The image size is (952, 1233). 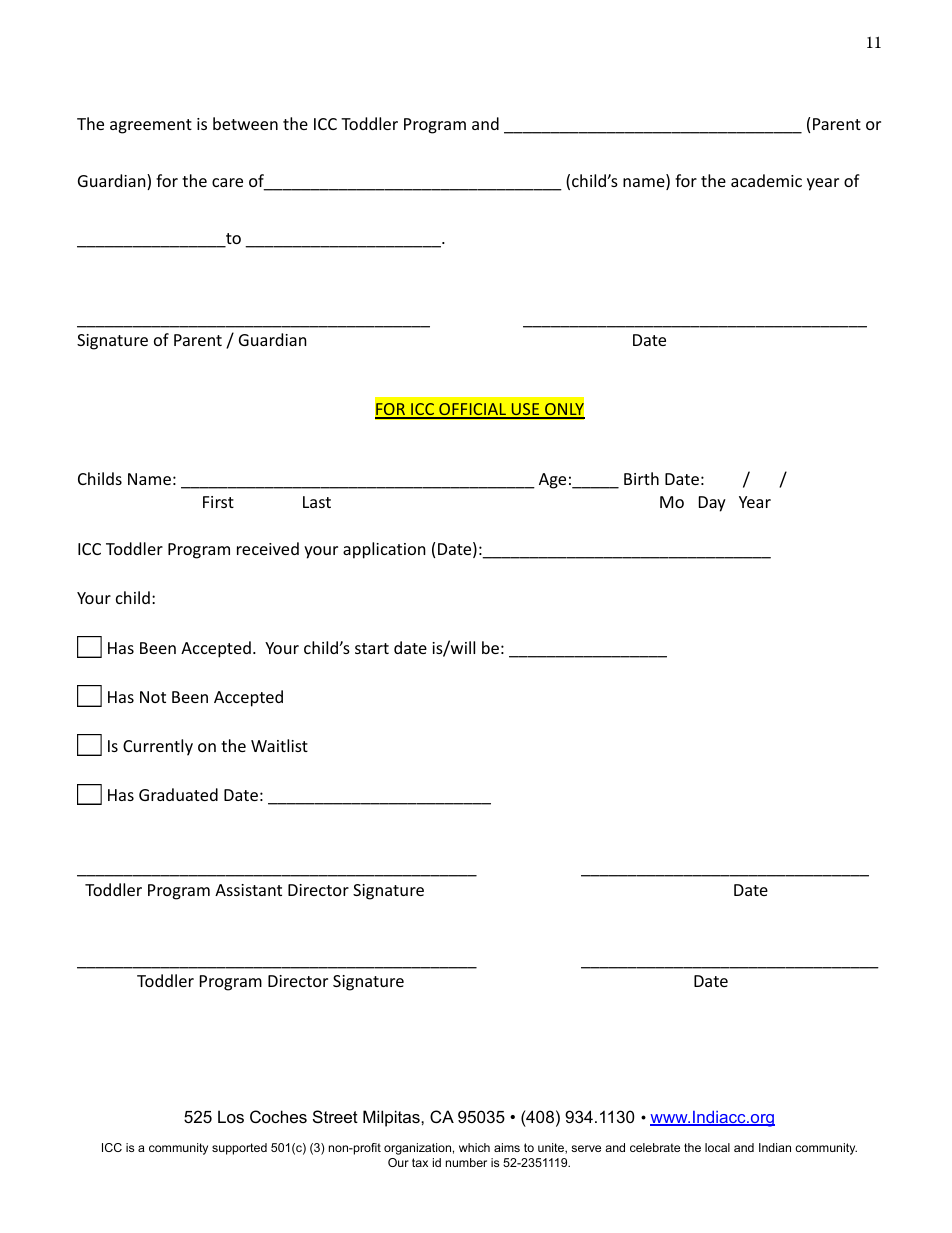 What do you see at coordinates (227, 182) in the screenshot?
I see `care` at bounding box center [227, 182].
